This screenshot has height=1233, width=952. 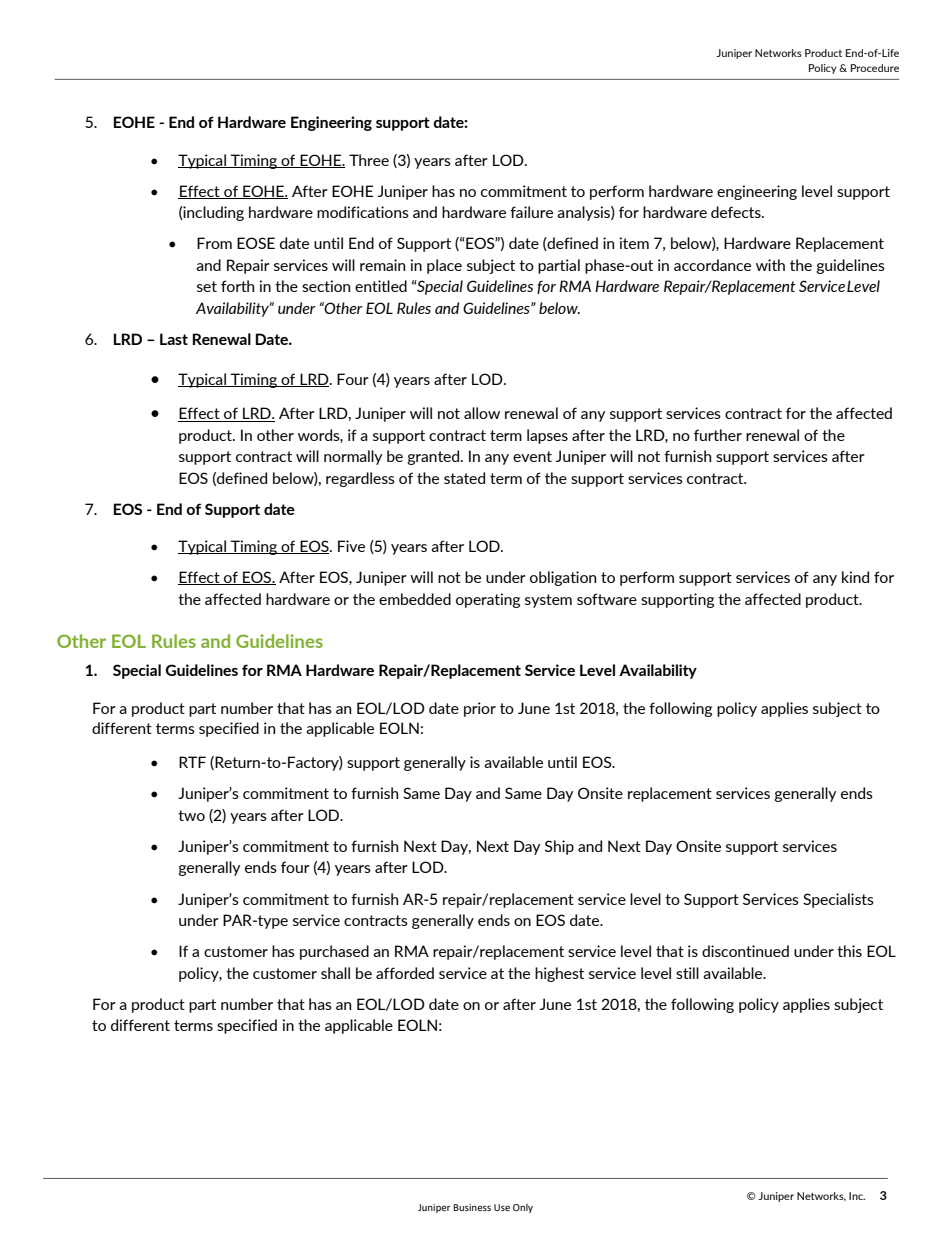 What do you see at coordinates (855, 577) in the screenshot?
I see `kind` at bounding box center [855, 577].
